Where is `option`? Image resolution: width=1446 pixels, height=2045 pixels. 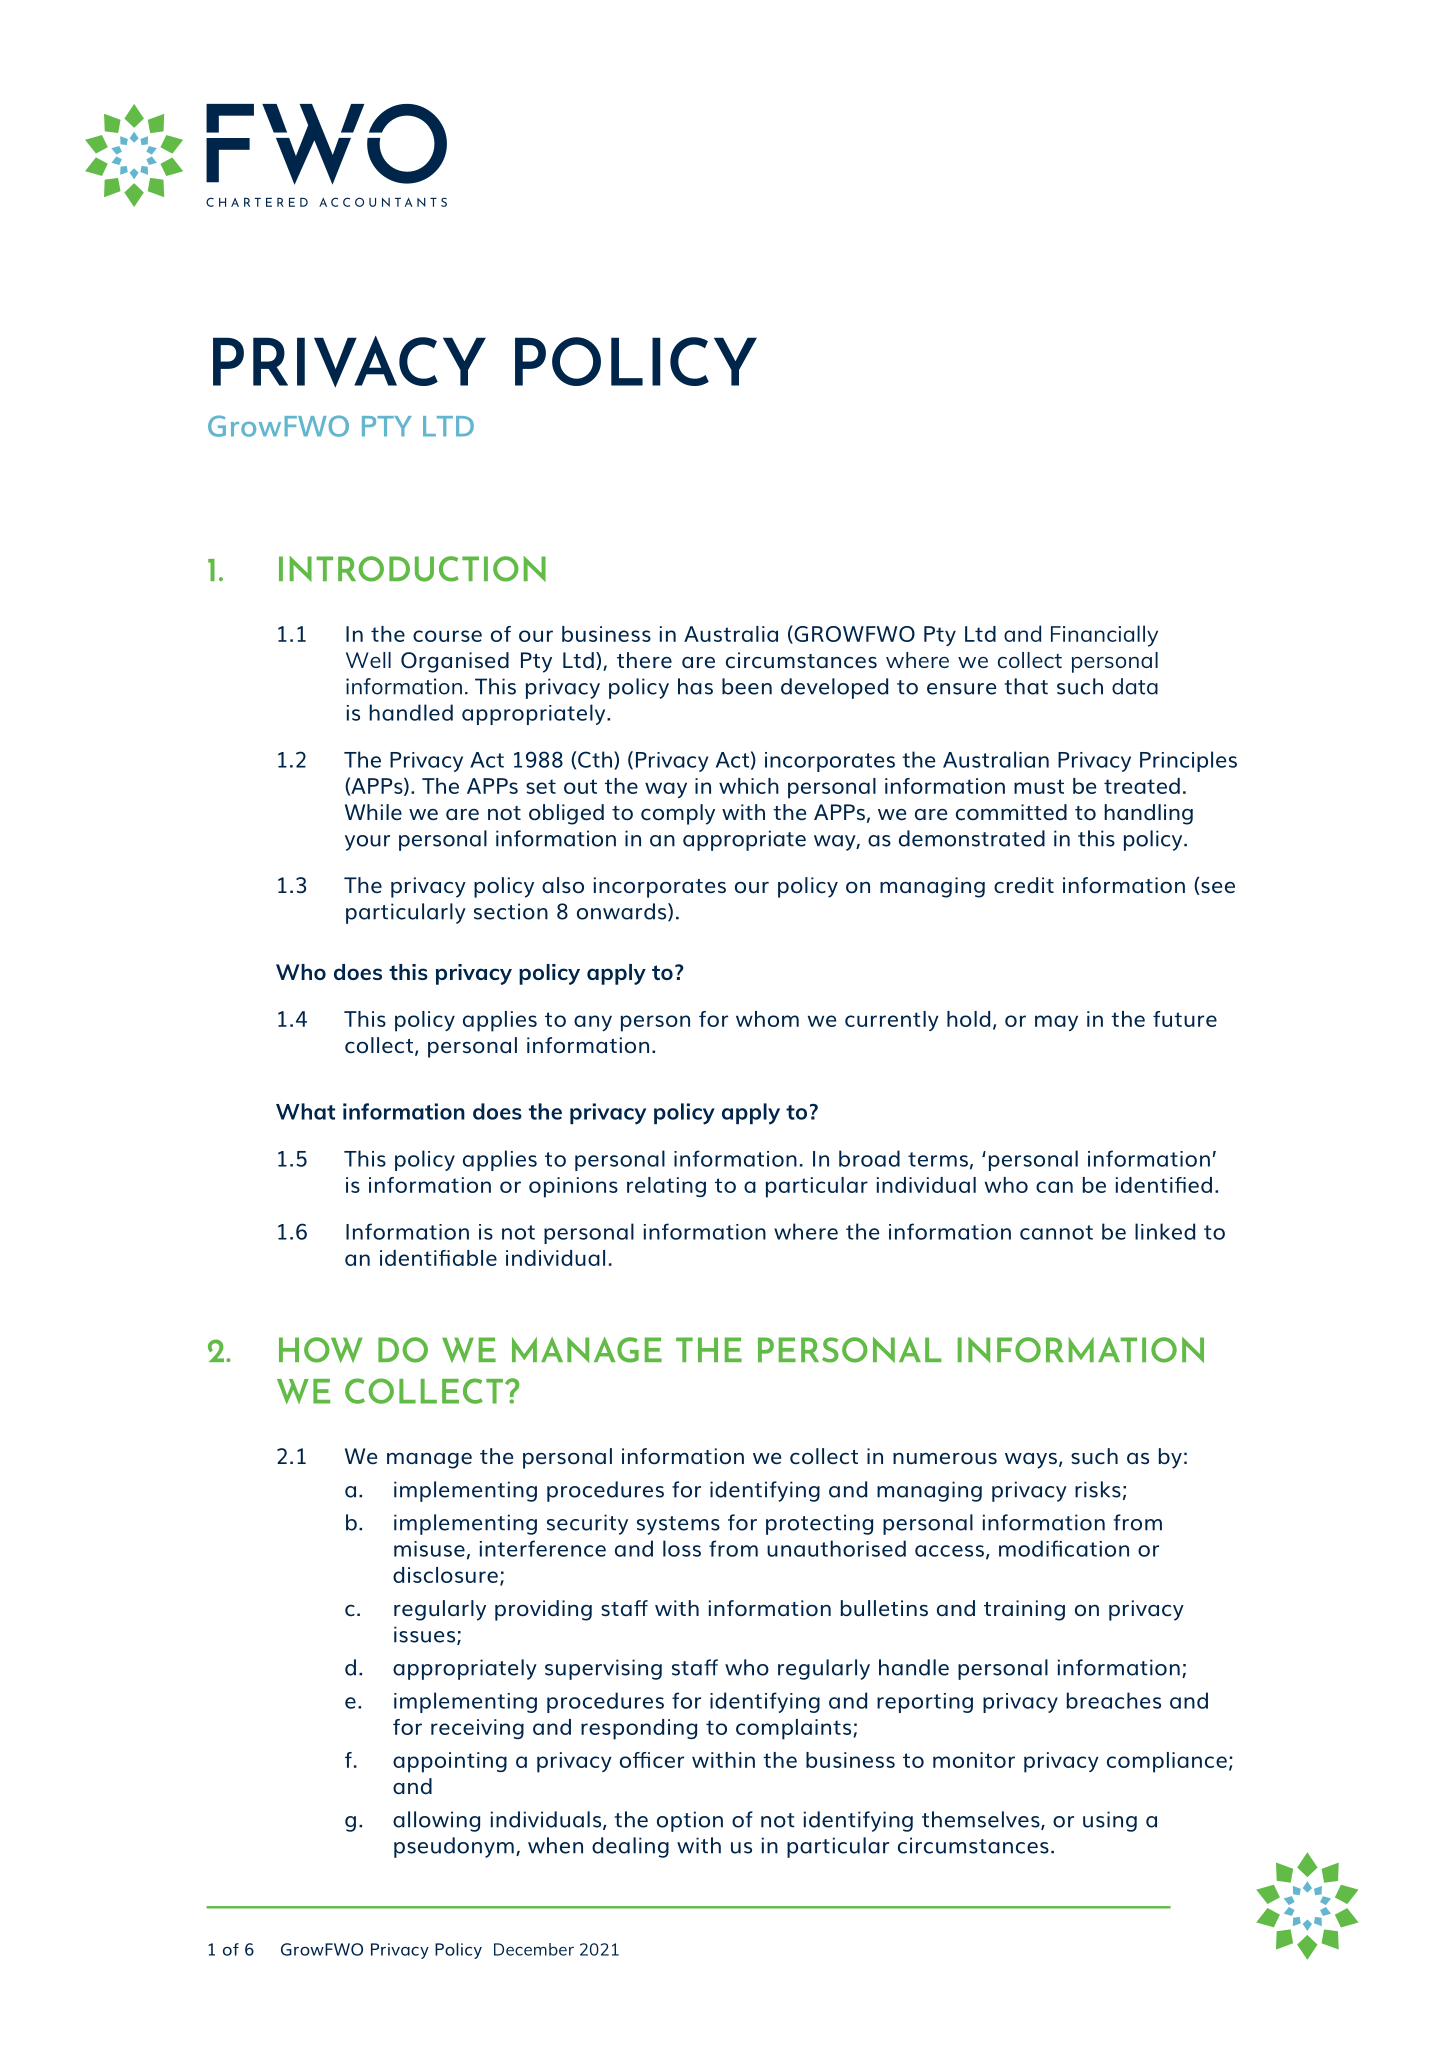
option is located at coordinates (690, 1821).
